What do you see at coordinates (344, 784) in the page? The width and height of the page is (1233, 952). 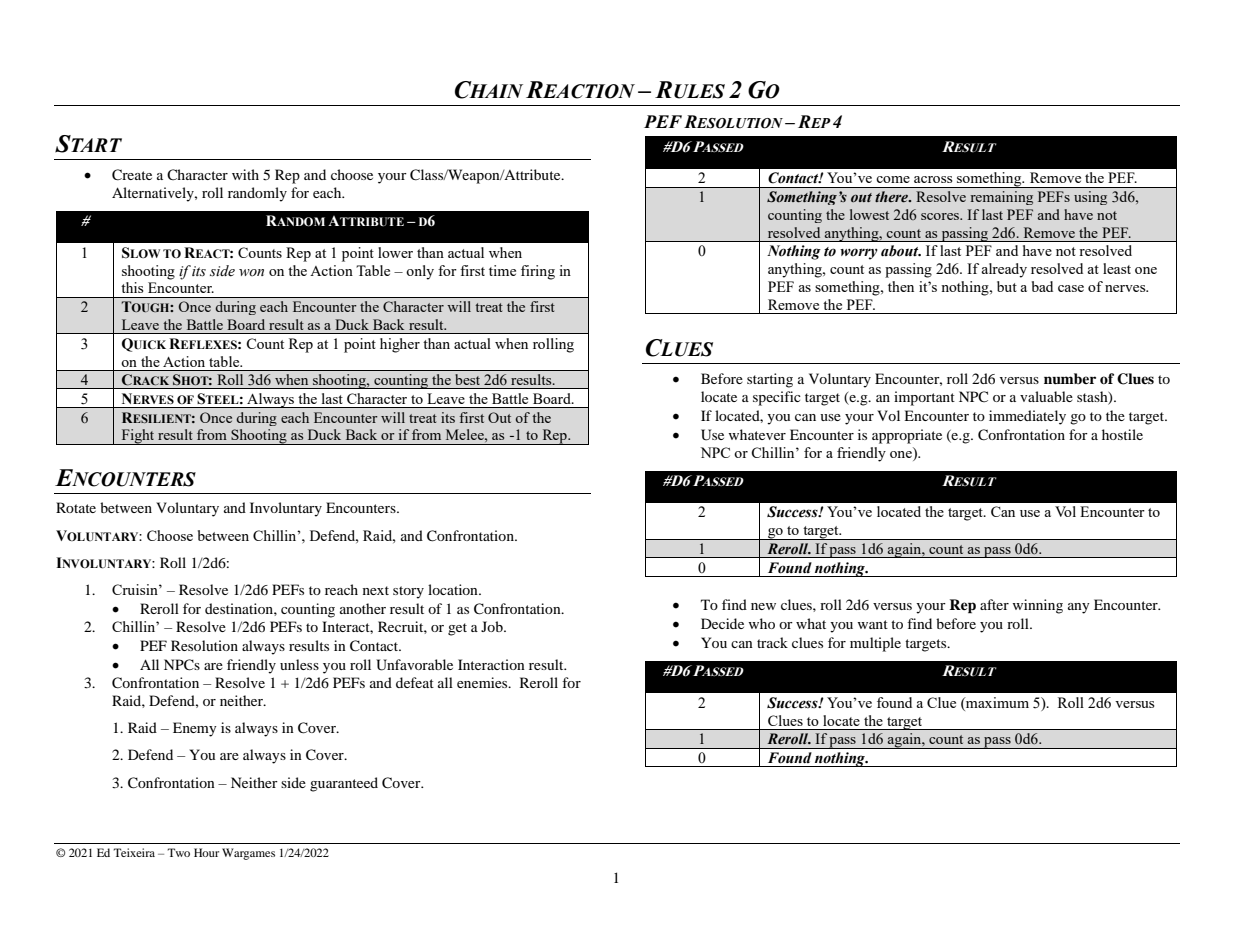 I see `guaranteed` at bounding box center [344, 784].
